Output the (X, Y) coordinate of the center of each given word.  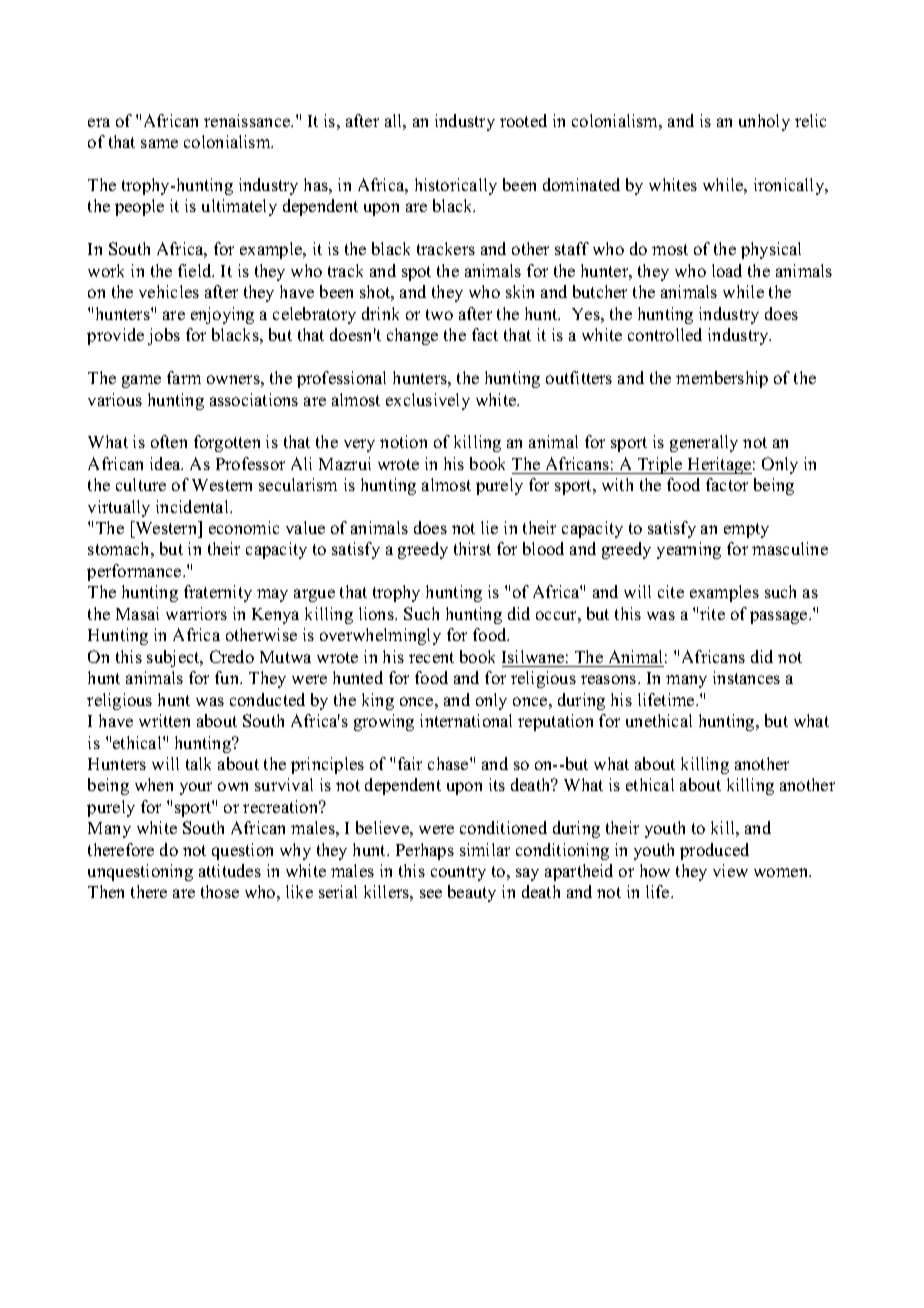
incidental (193, 506)
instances (746, 677)
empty (746, 530)
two (439, 314)
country (458, 873)
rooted (523, 120)
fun (228, 677)
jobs (164, 336)
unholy (764, 122)
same (159, 143)
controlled (665, 334)
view (730, 870)
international (466, 720)
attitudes (230, 870)
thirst (472, 548)
